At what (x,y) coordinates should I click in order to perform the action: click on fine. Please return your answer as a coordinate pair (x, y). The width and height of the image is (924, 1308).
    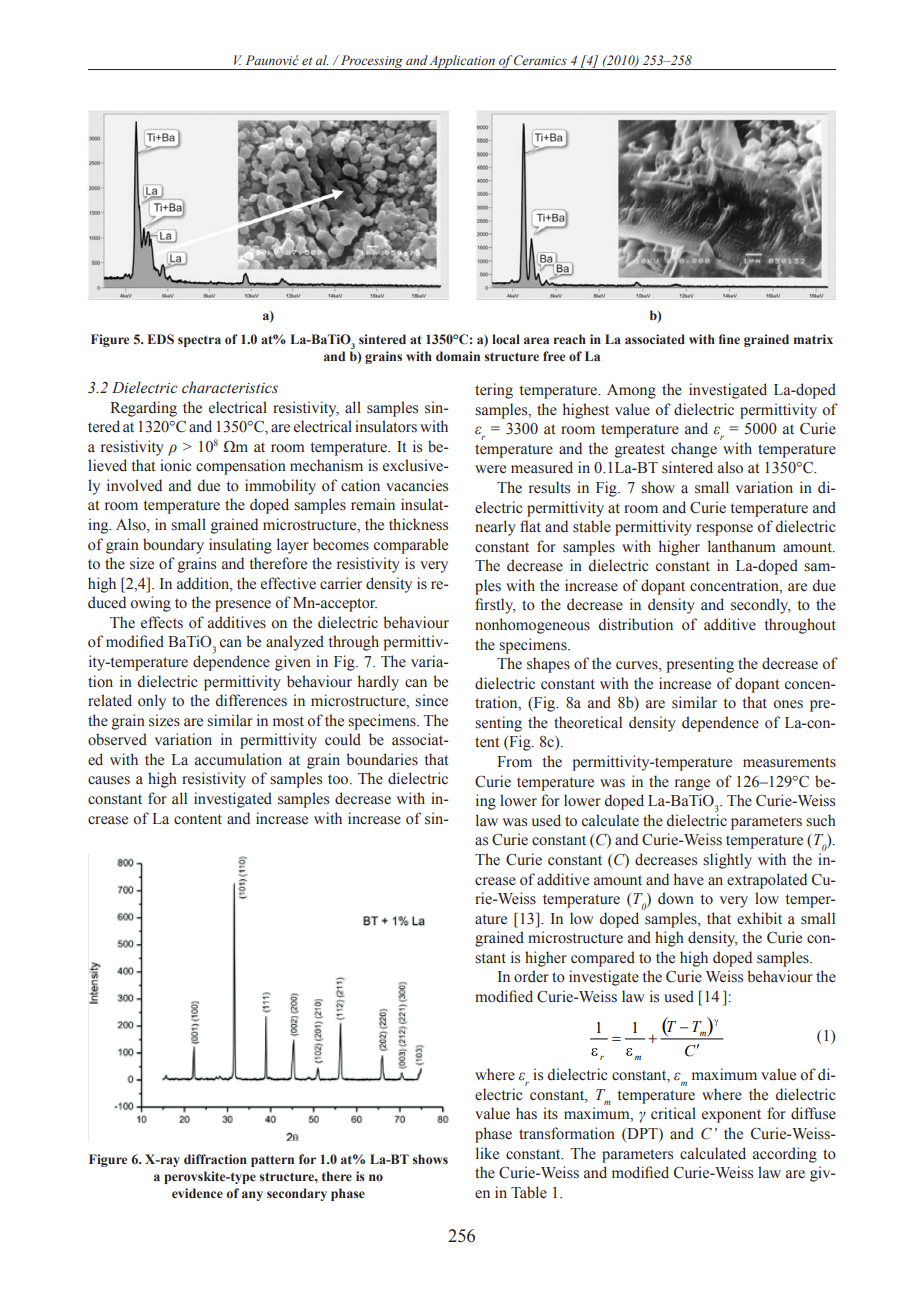
    Looking at the image, I should click on (729, 339).
